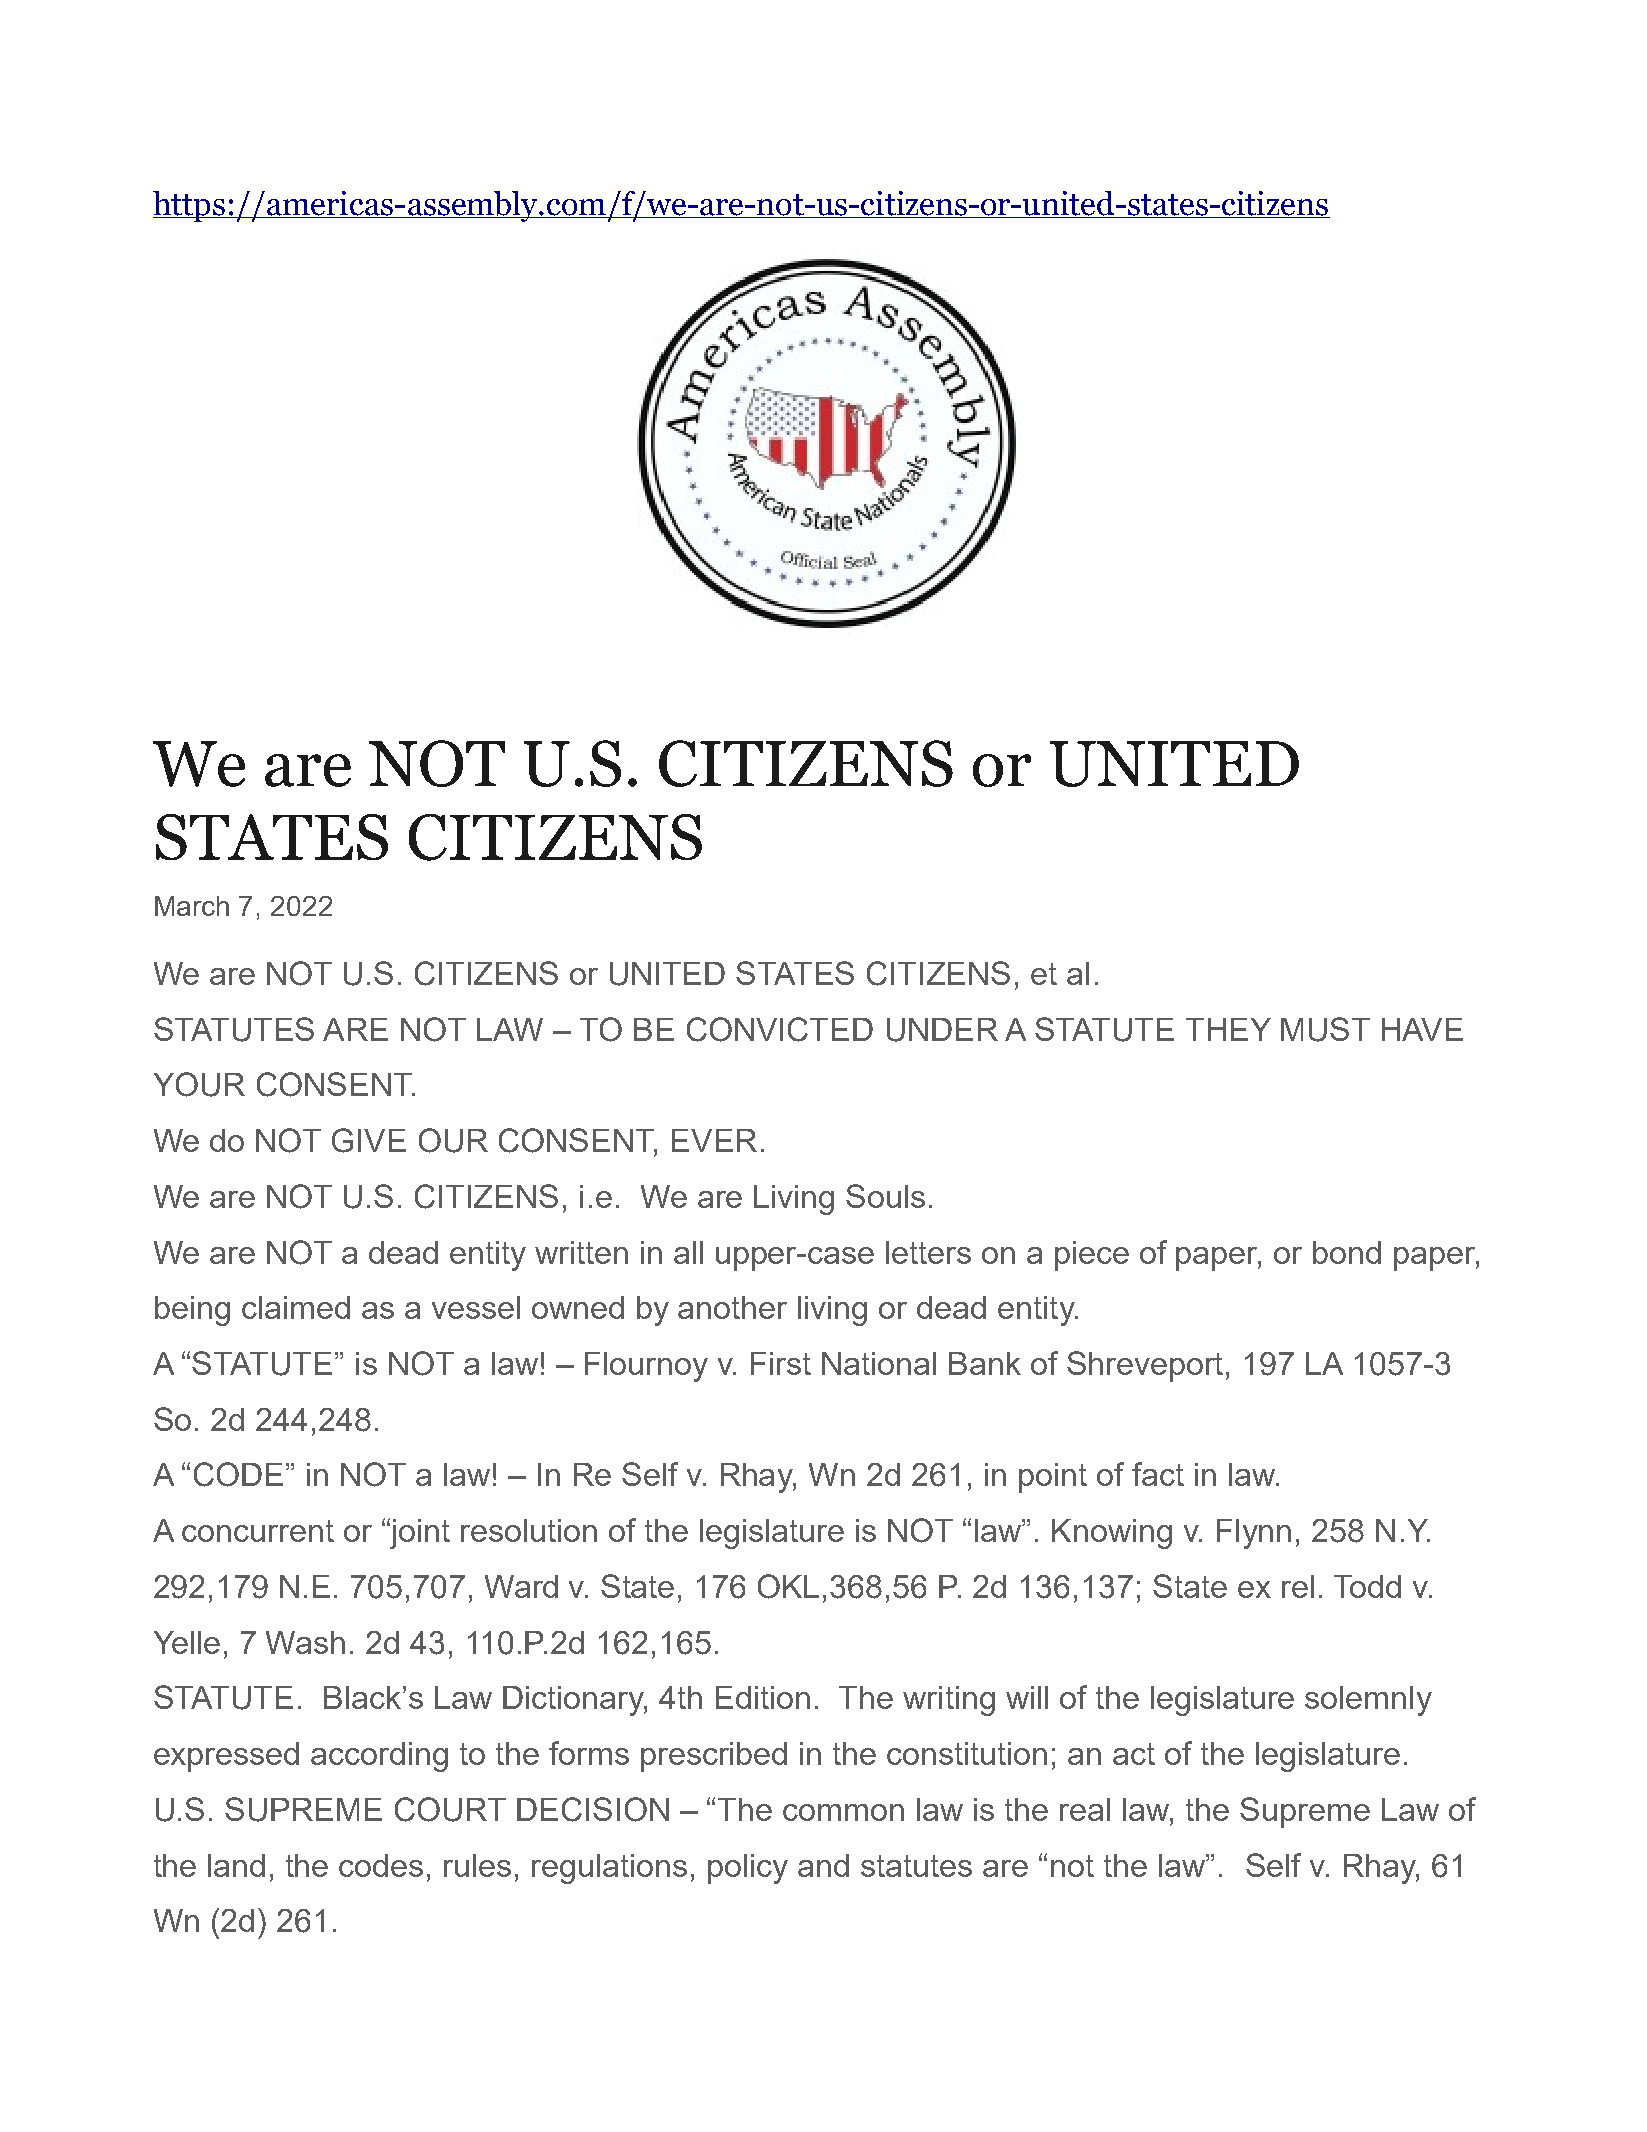  What do you see at coordinates (780, 1029) in the page?
I see `CONVICTED` at bounding box center [780, 1029].
